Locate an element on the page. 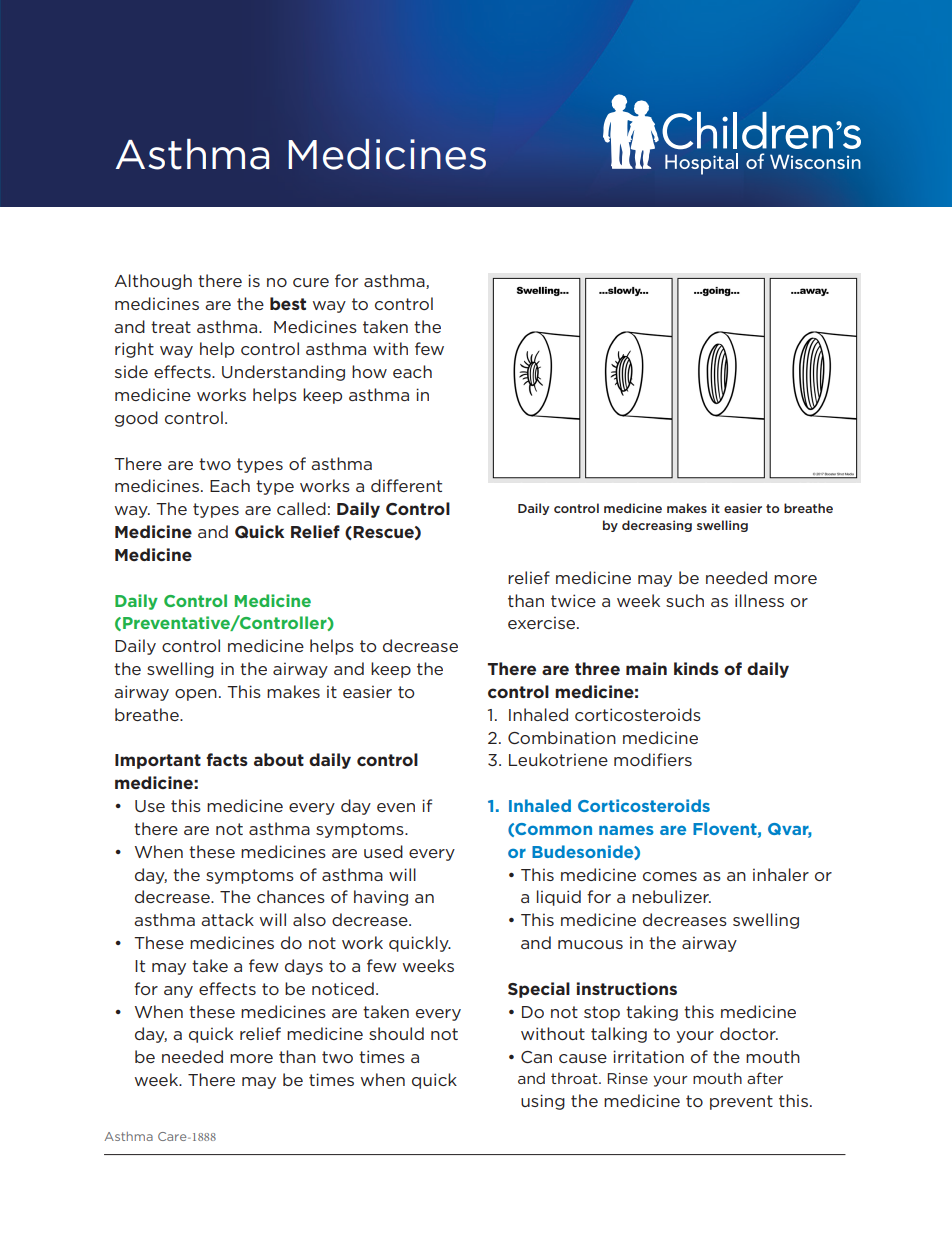  decreasing is located at coordinates (657, 526).
